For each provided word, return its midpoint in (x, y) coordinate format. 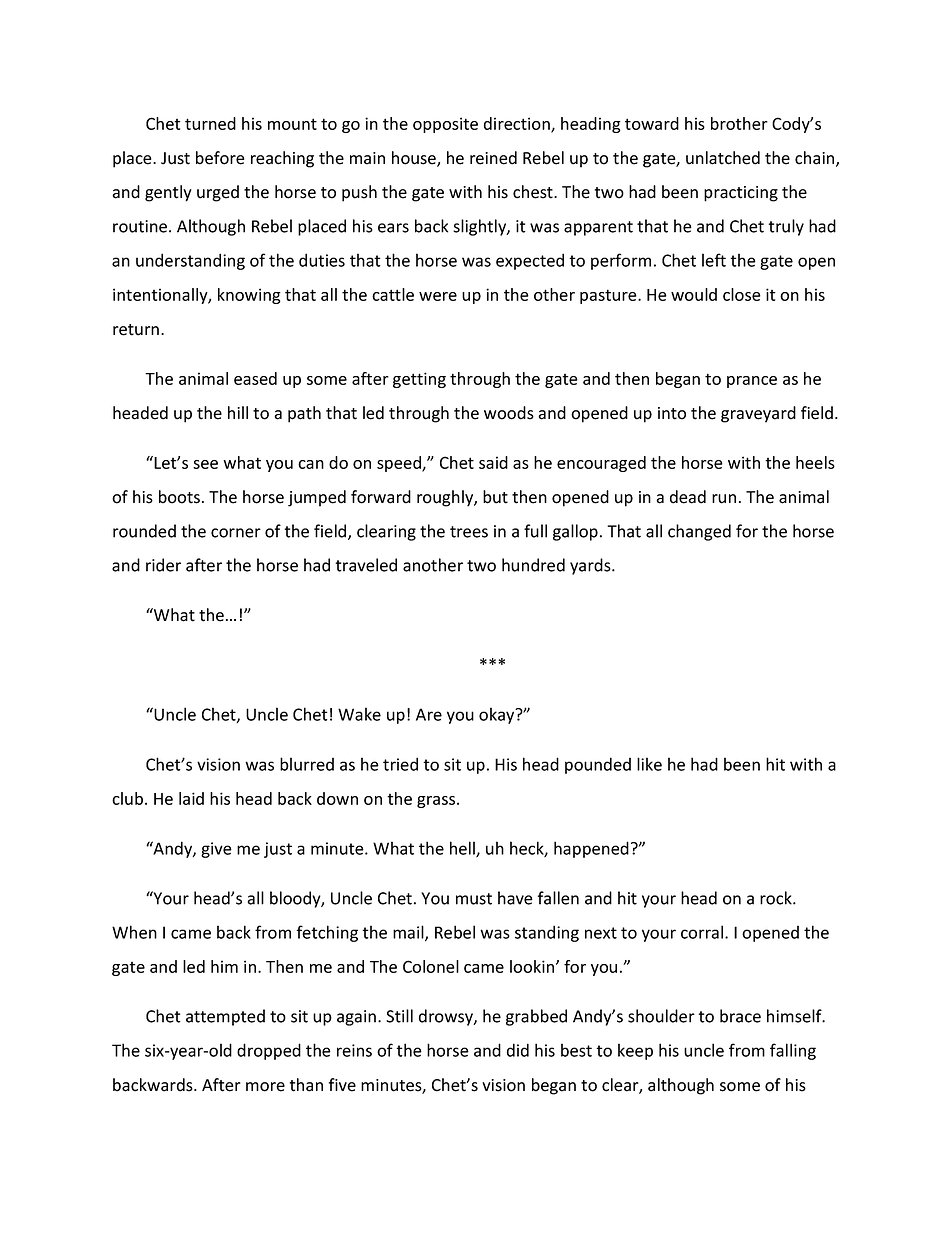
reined (493, 158)
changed (699, 532)
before (220, 158)
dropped (269, 1051)
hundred (533, 565)
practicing (741, 194)
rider (163, 565)
